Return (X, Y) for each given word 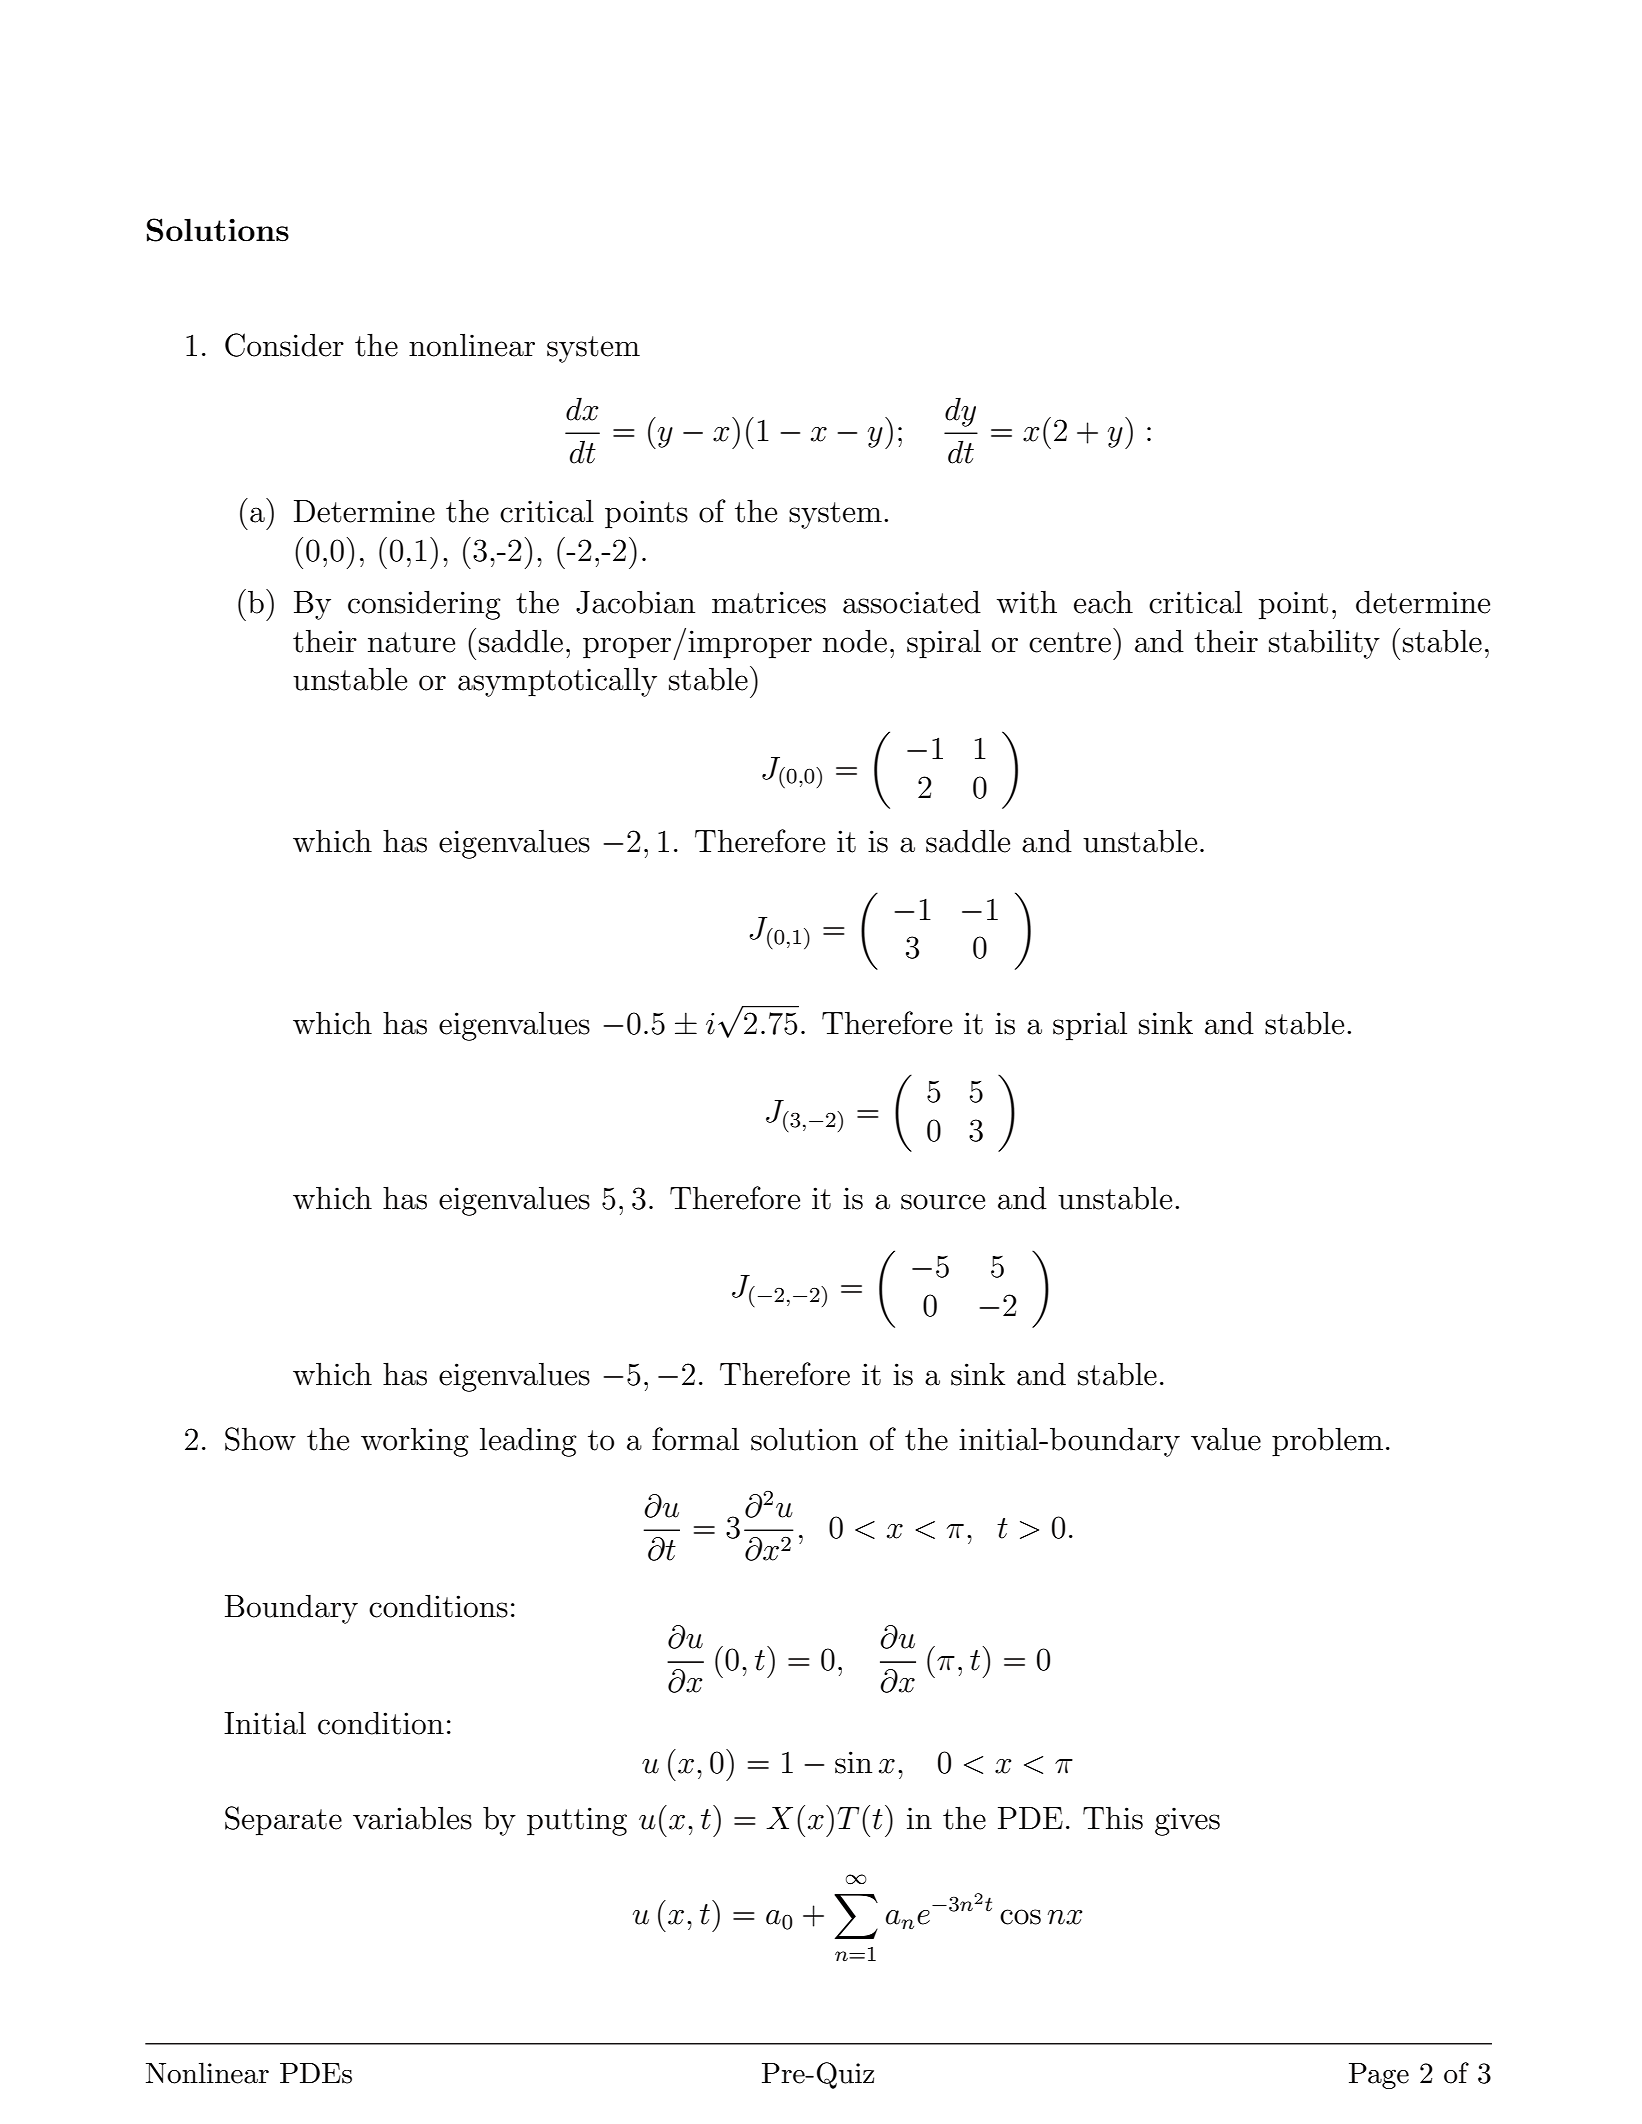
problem (1327, 1442)
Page (1379, 2076)
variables (412, 1818)
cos (1020, 1917)
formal (695, 1439)
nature (411, 642)
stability (1324, 644)
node (855, 641)
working (415, 1442)
